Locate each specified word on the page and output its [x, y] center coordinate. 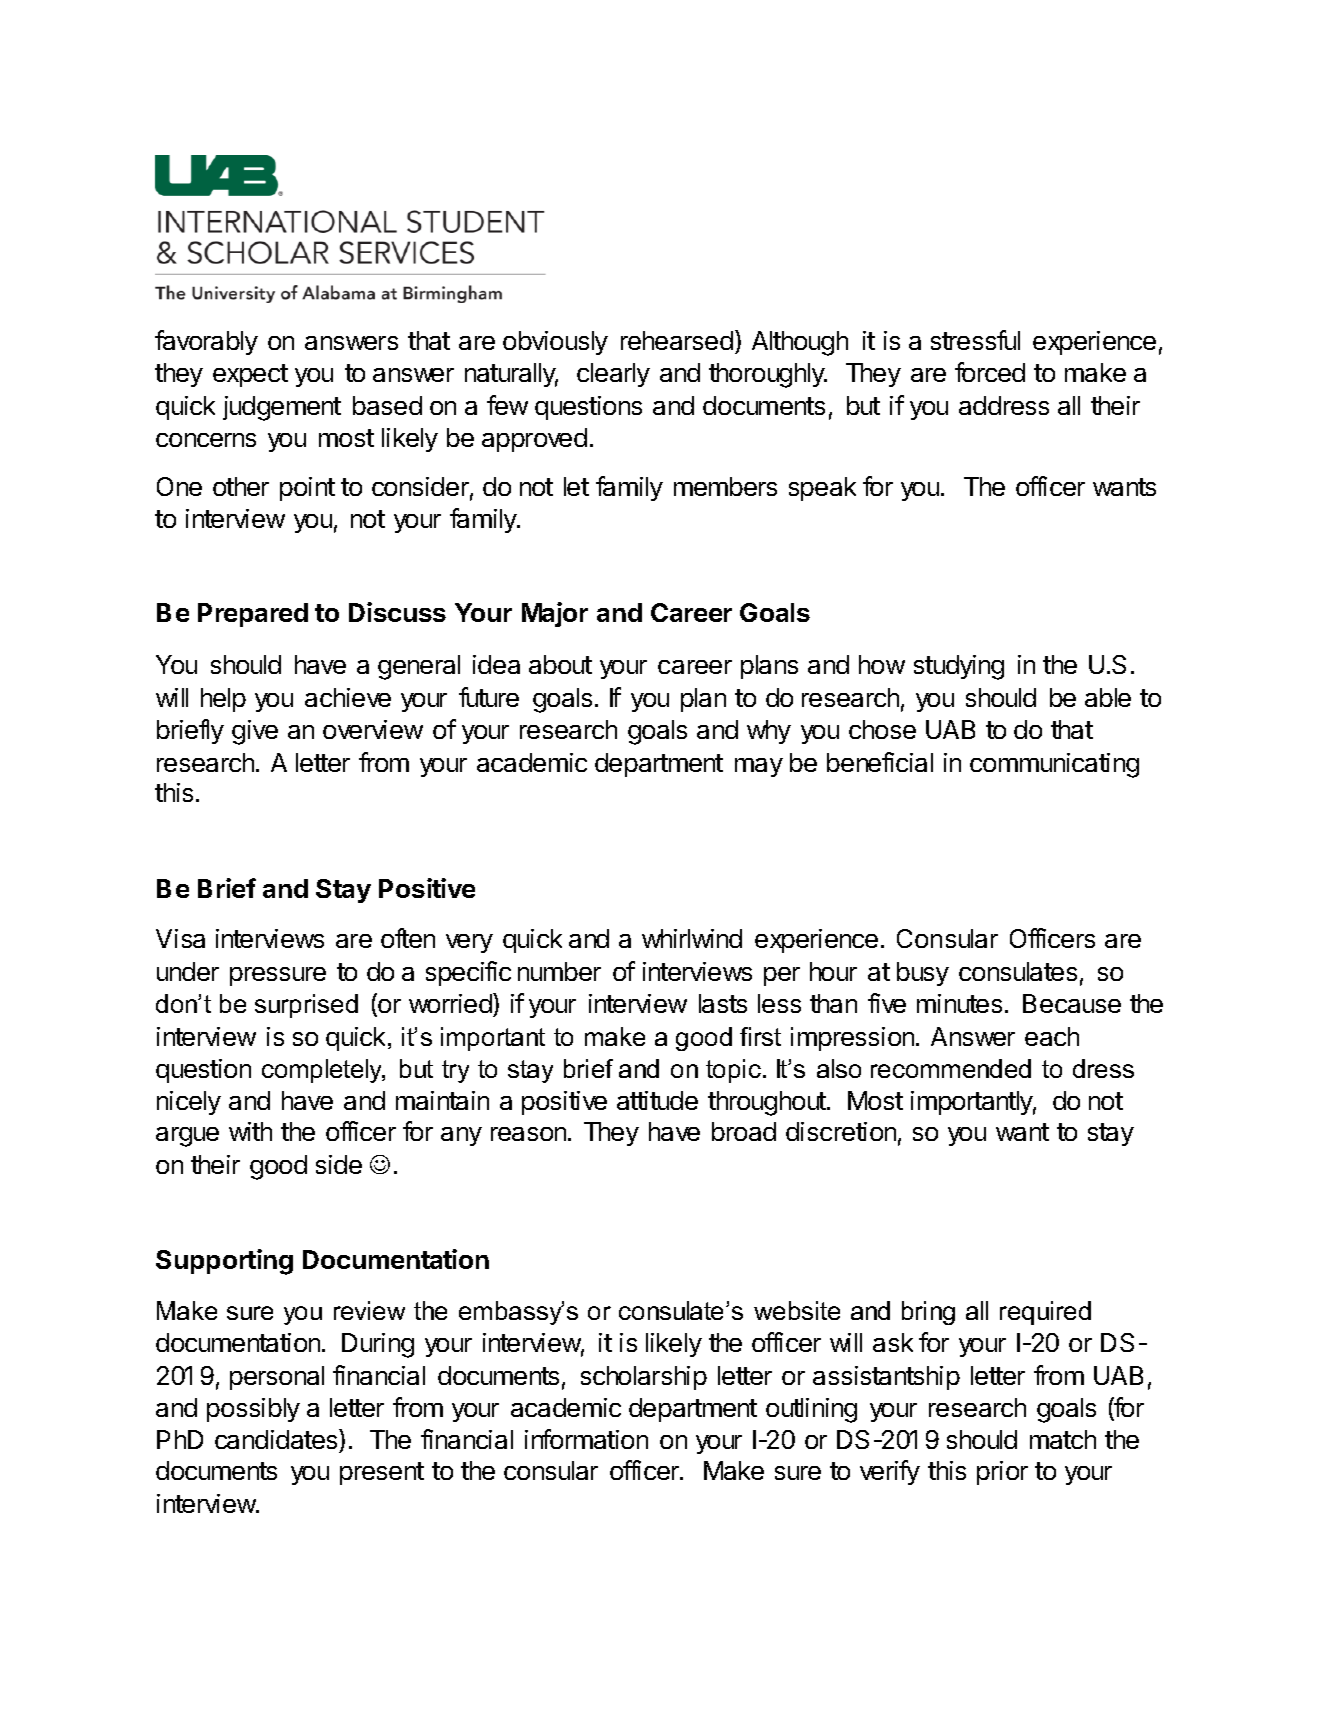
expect [250, 375]
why [769, 732]
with [250, 1131]
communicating [1054, 765]
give [255, 732]
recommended [951, 1068]
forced [990, 372]
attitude [657, 1100]
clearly [613, 375]
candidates [277, 1441]
